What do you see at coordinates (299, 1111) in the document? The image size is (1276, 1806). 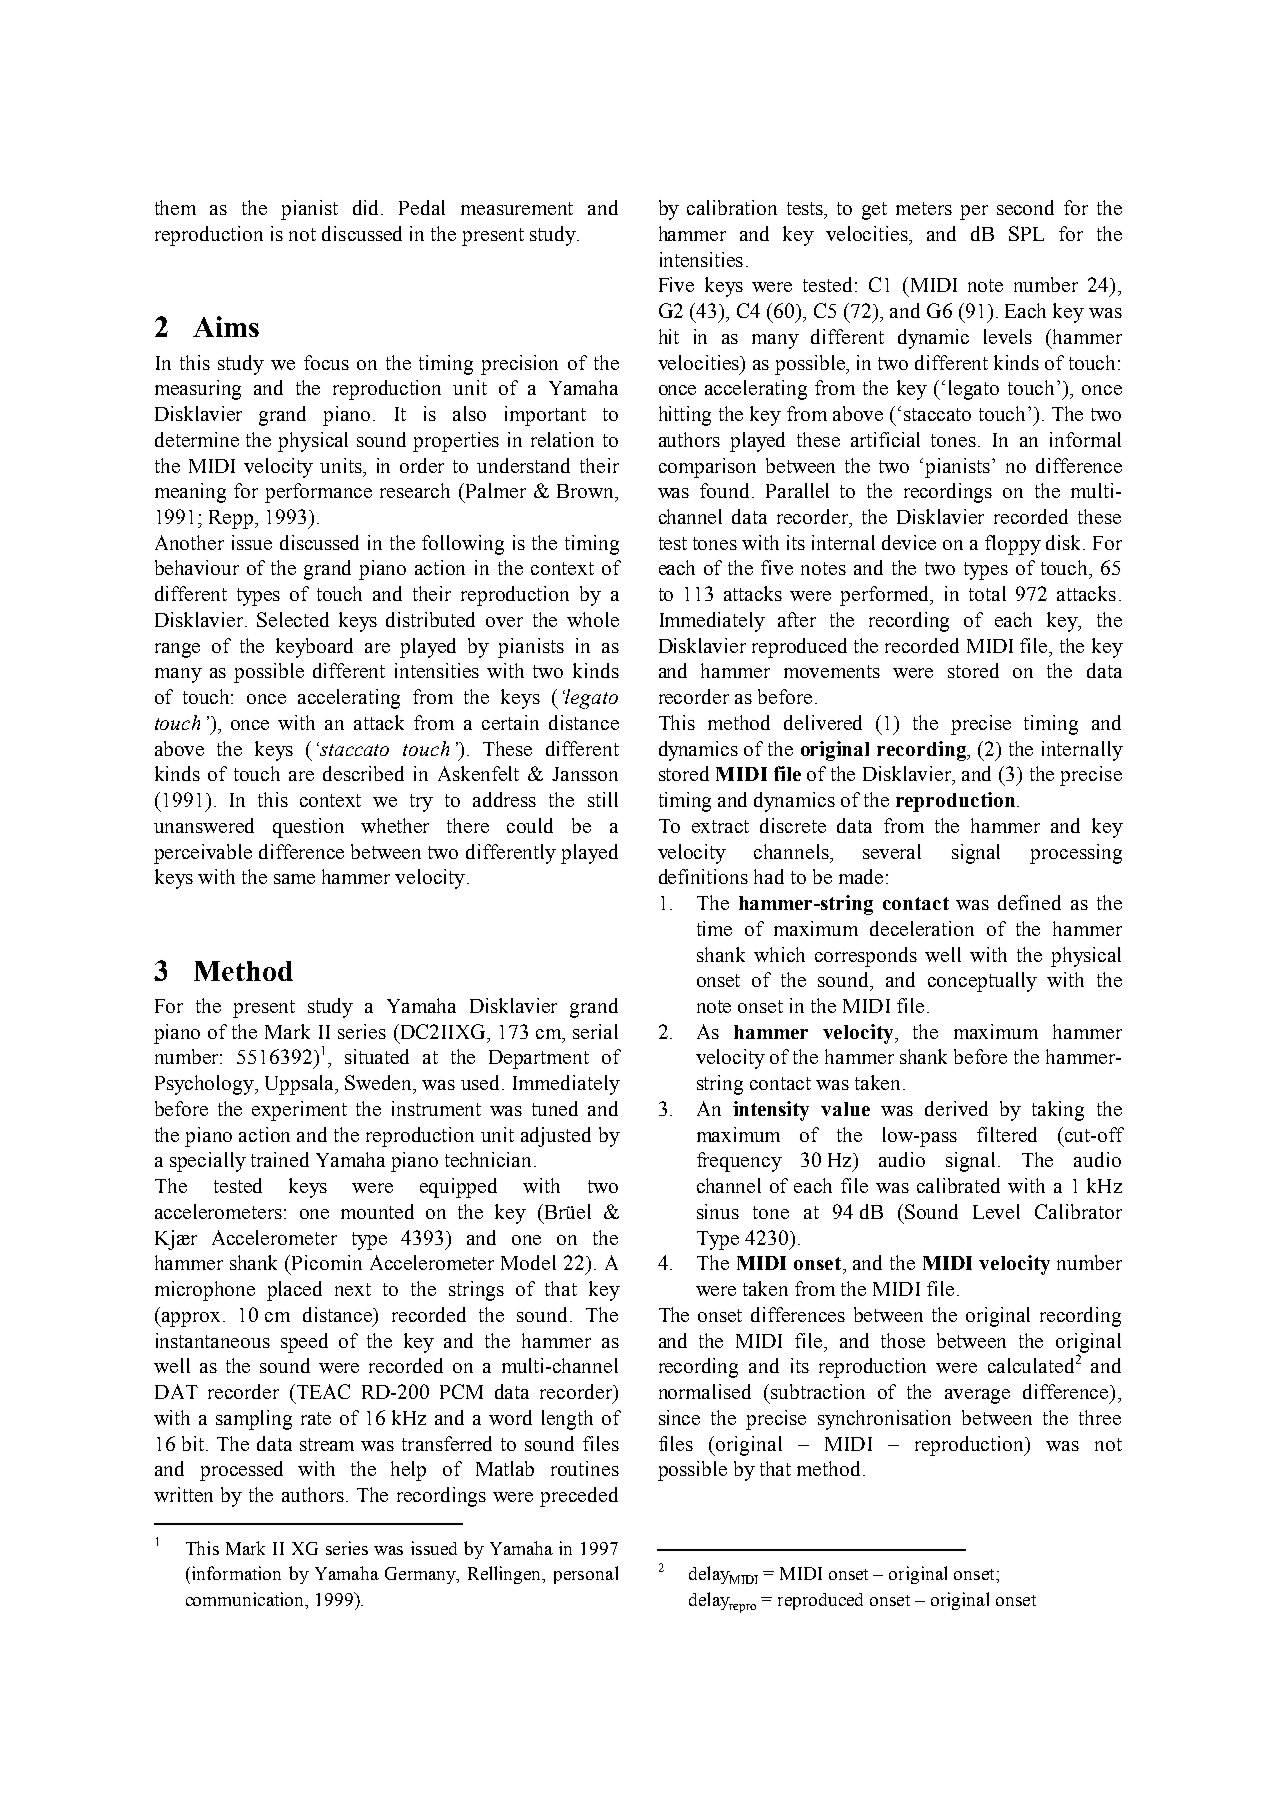 I see `experiment` at bounding box center [299, 1111].
